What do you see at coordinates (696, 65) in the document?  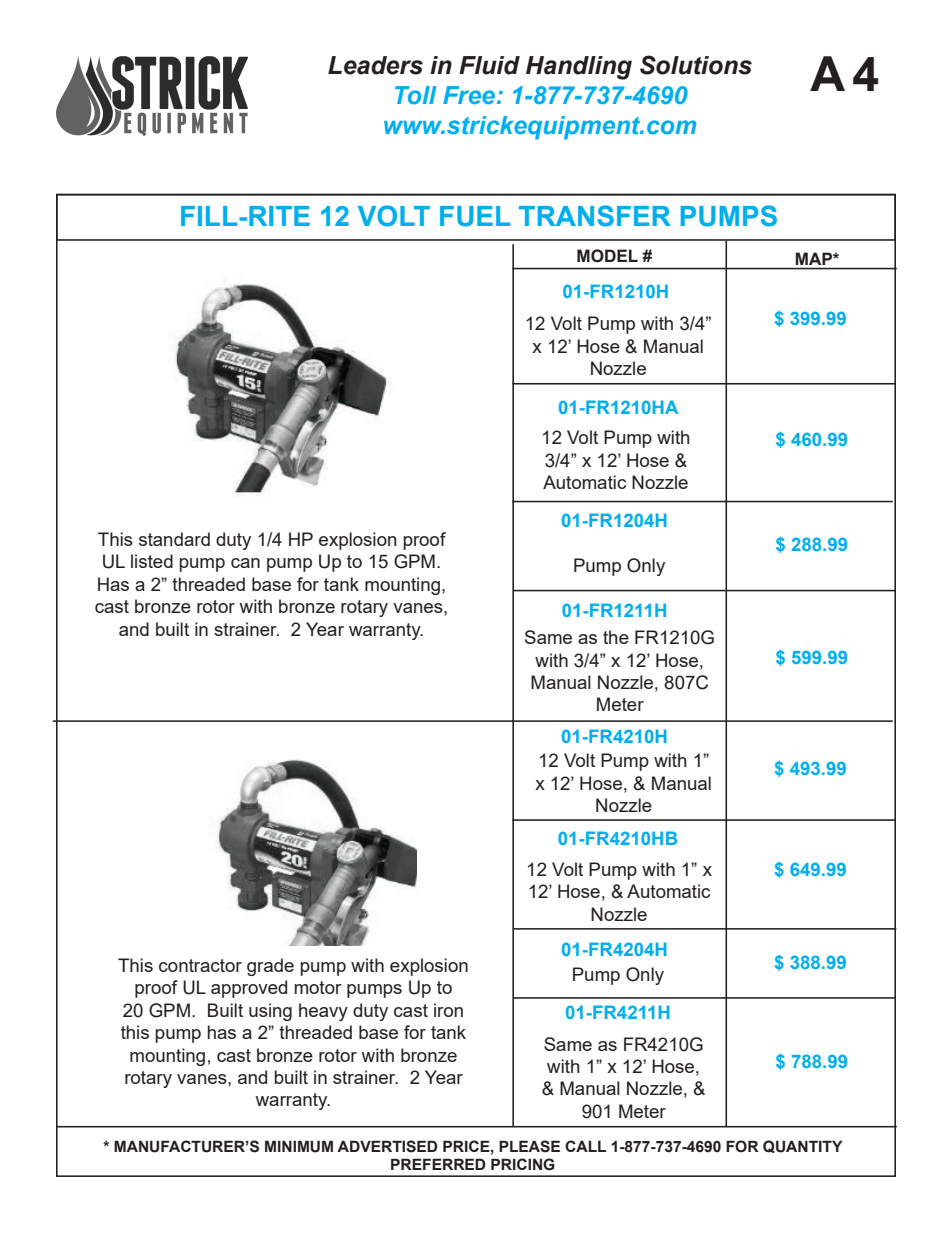 I see `Solutions` at bounding box center [696, 65].
